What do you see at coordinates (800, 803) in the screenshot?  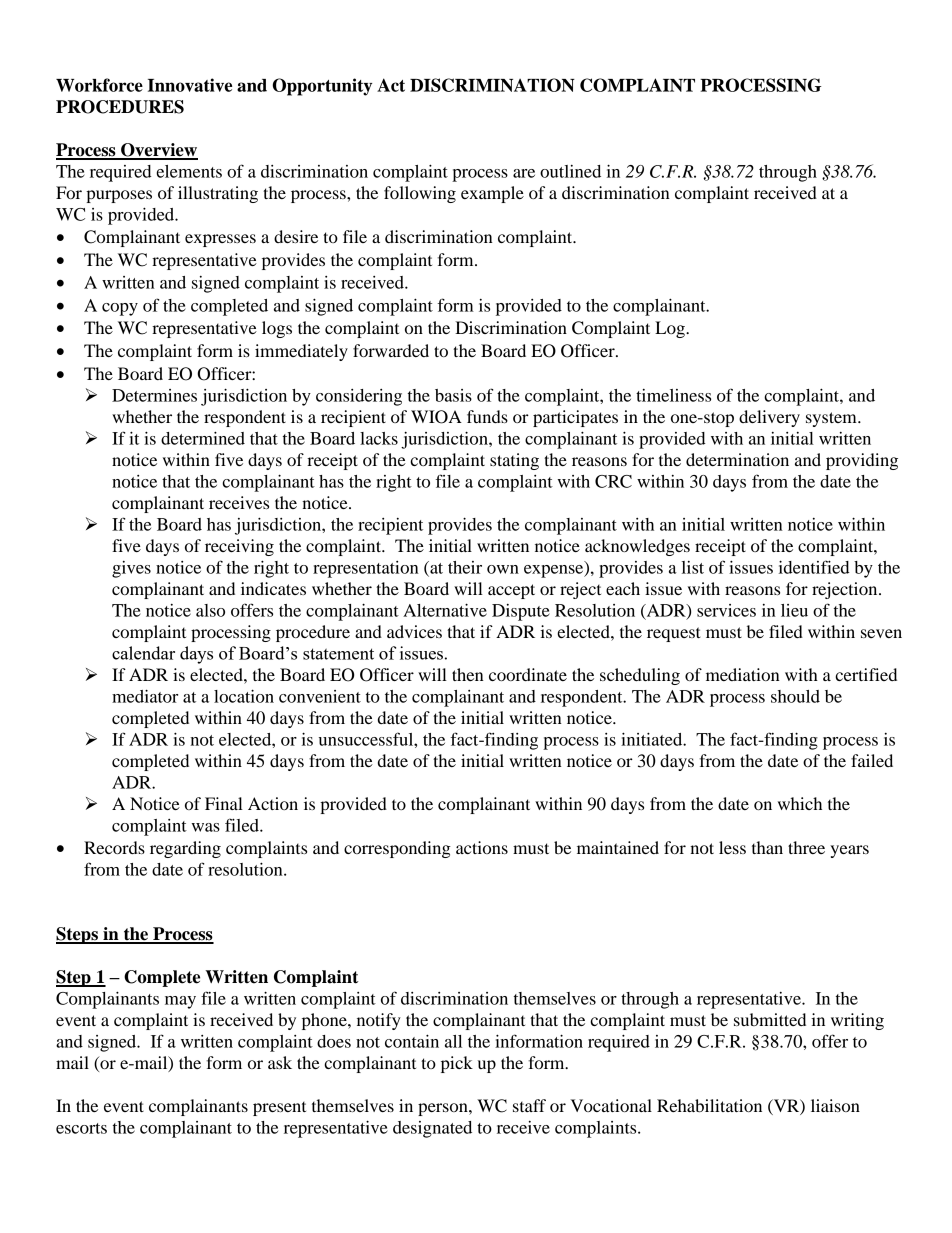 I see `which` at bounding box center [800, 803].
